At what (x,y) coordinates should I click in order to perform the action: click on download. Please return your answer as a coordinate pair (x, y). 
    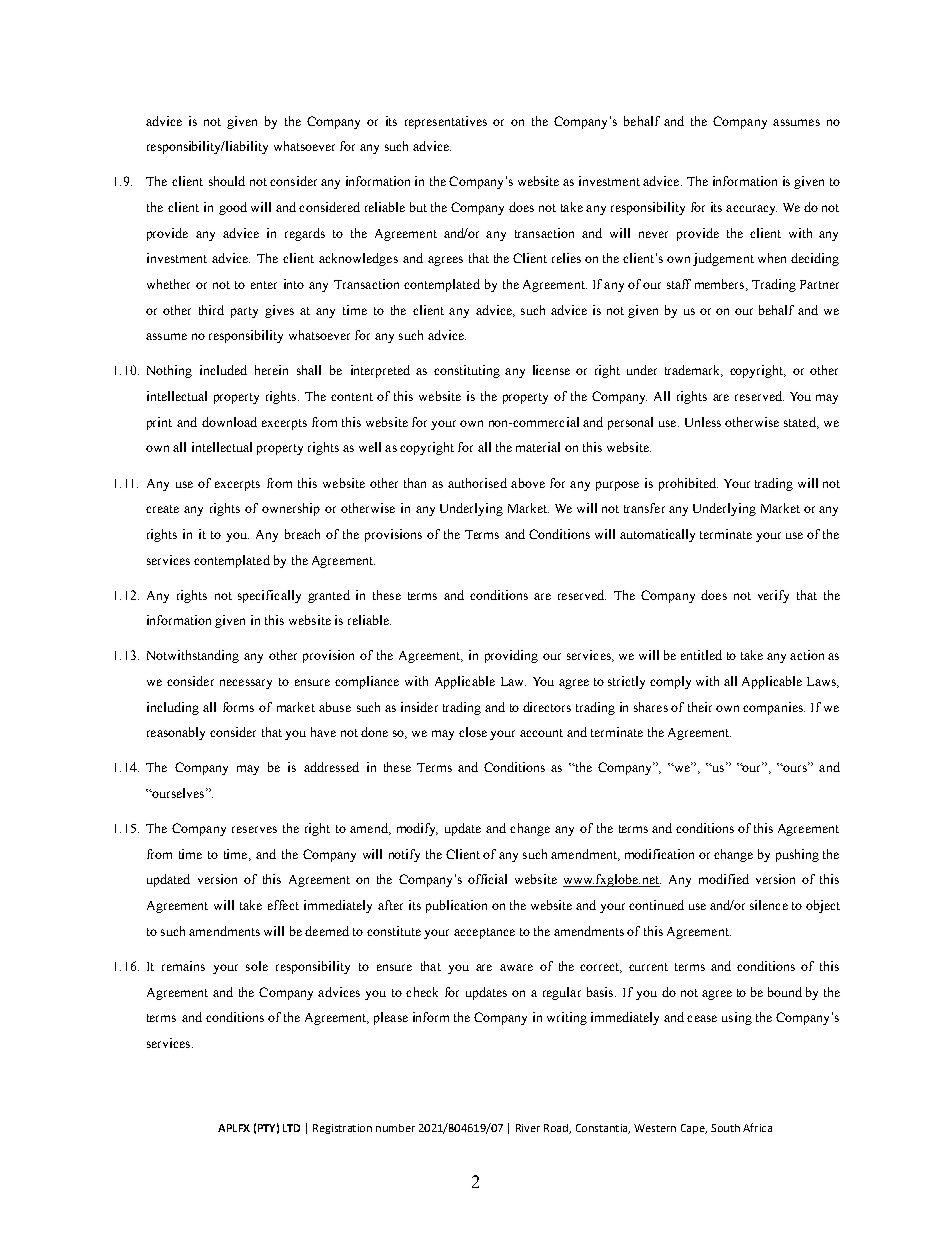
    Looking at the image, I should click on (229, 422).
